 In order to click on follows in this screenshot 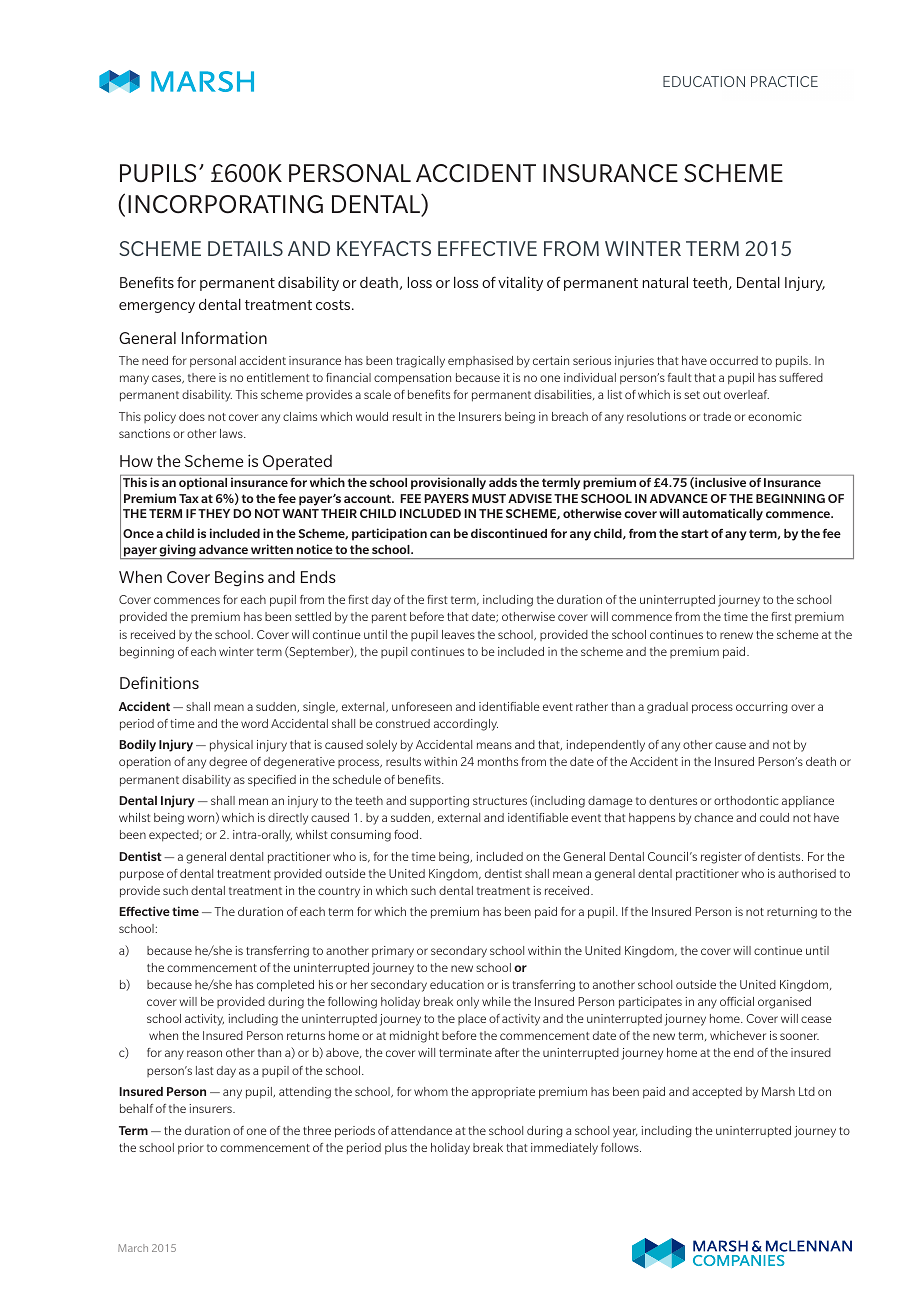, I will do `click(621, 1147)`.
